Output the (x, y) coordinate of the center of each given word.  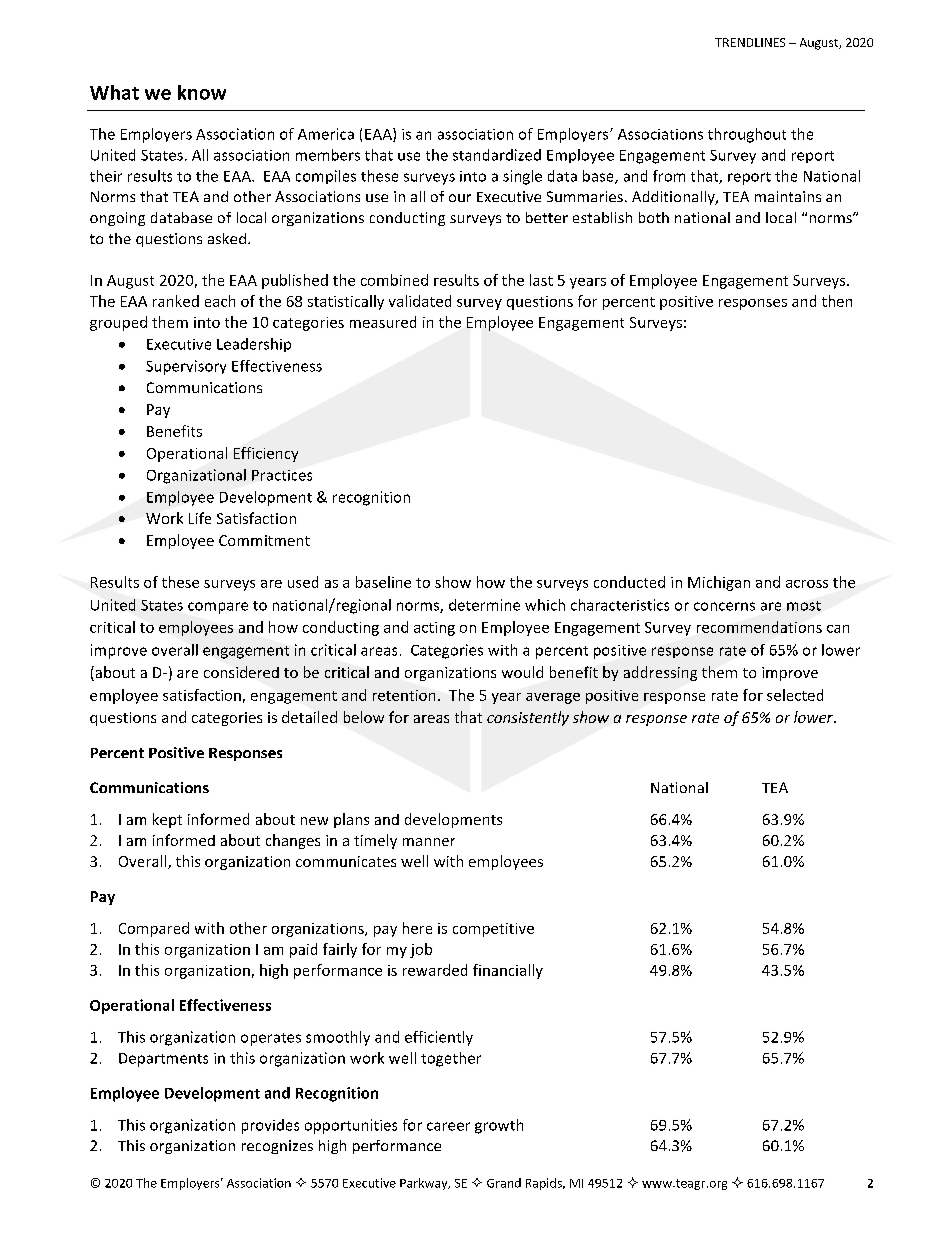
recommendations (759, 627)
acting (434, 629)
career (448, 1126)
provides (270, 1126)
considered (241, 672)
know (202, 92)
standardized (497, 155)
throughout (747, 135)
